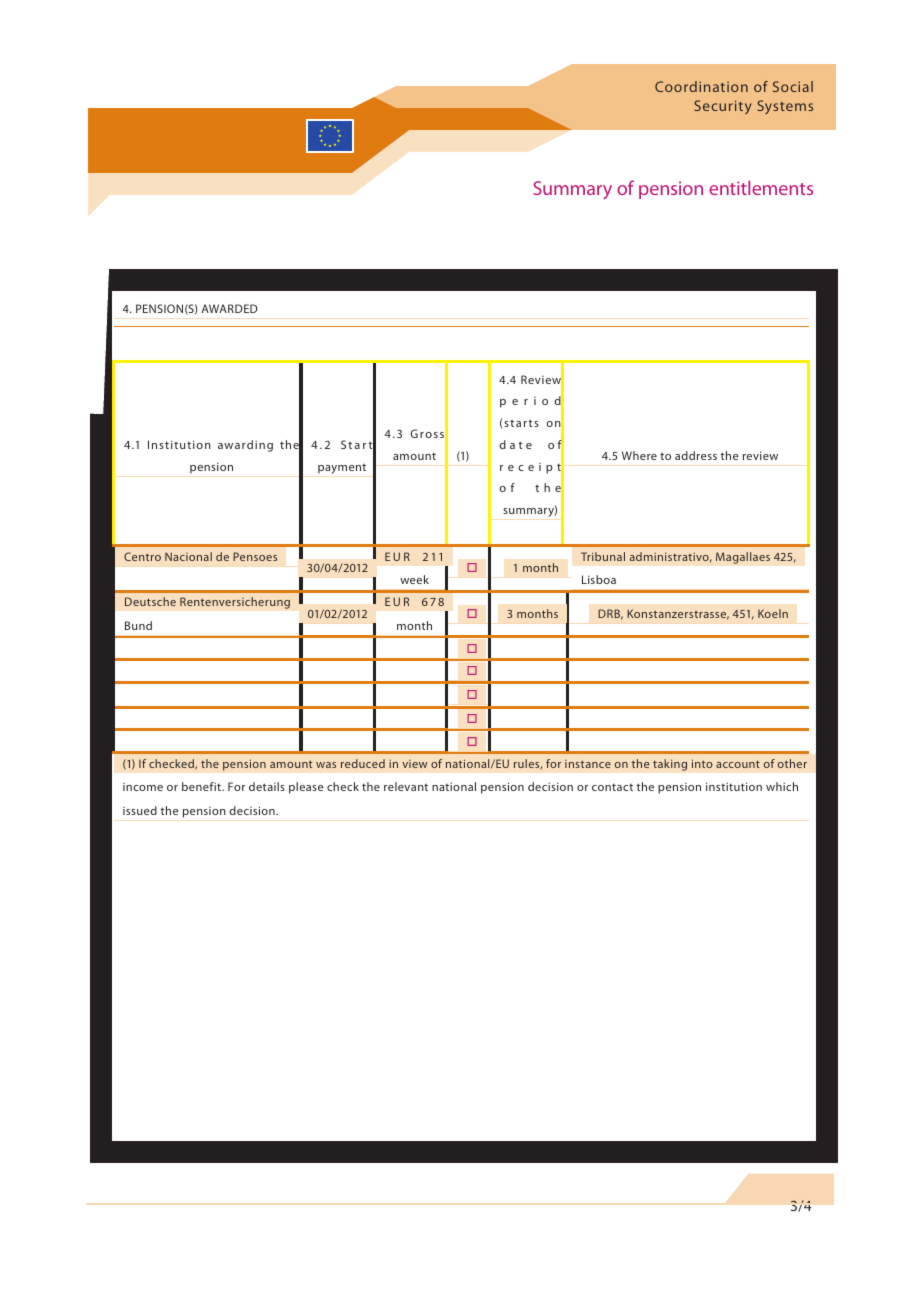  I want to click on Security, so click(723, 107).
